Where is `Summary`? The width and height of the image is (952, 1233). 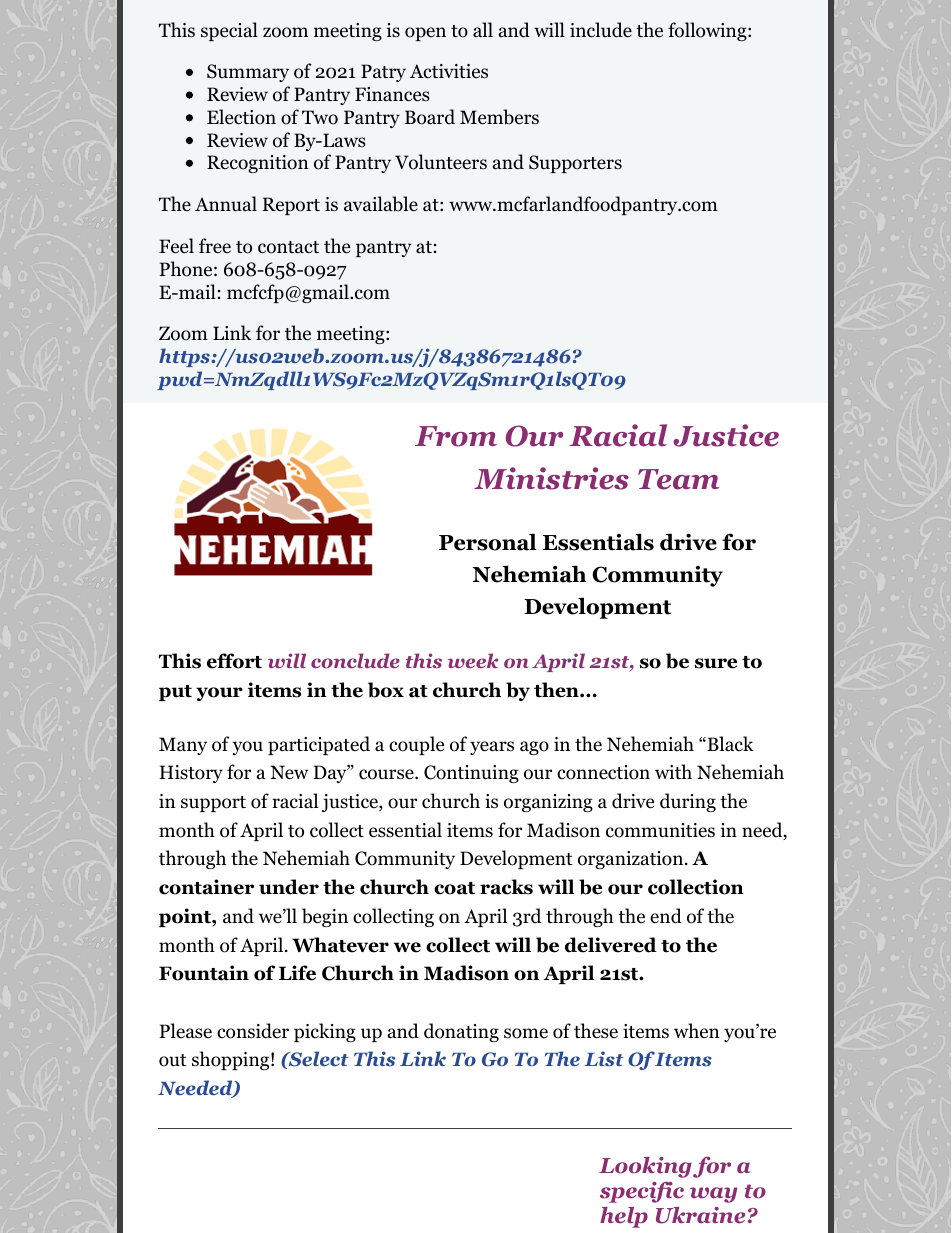
Summary is located at coordinates (248, 73).
